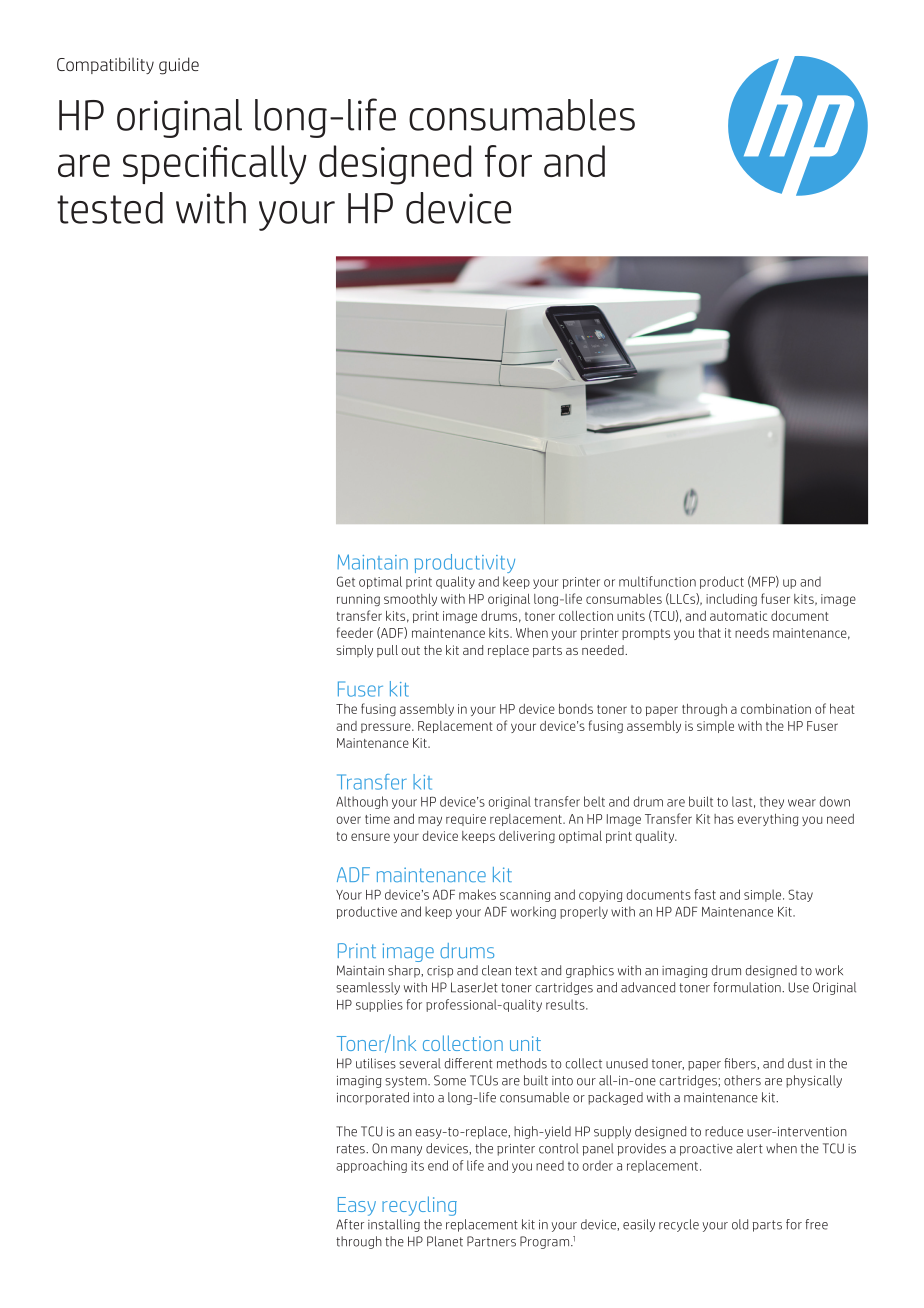 The height and width of the page is (1308, 924). Describe the element at coordinates (491, 1241) in the page. I see `Partners` at that location.
